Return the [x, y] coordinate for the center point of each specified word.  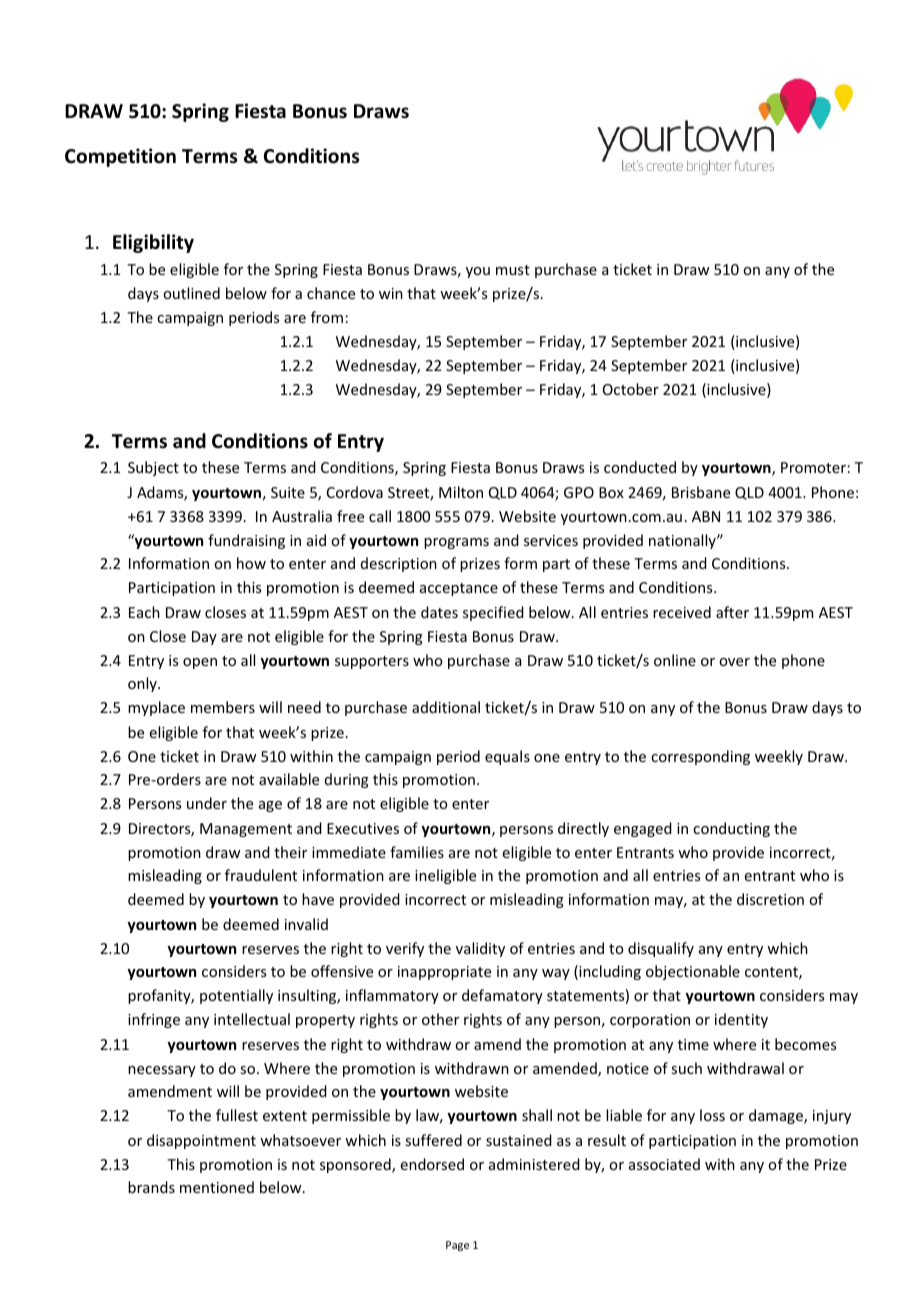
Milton [461, 492]
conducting [731, 829]
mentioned [217, 1187]
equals [507, 757]
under [207, 803]
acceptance [459, 589]
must [513, 270]
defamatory [502, 996]
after [732, 612]
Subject [153, 468]
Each [144, 612]
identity [741, 1020]
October [631, 389]
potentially [236, 996]
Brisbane [701, 492]
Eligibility [153, 243]
